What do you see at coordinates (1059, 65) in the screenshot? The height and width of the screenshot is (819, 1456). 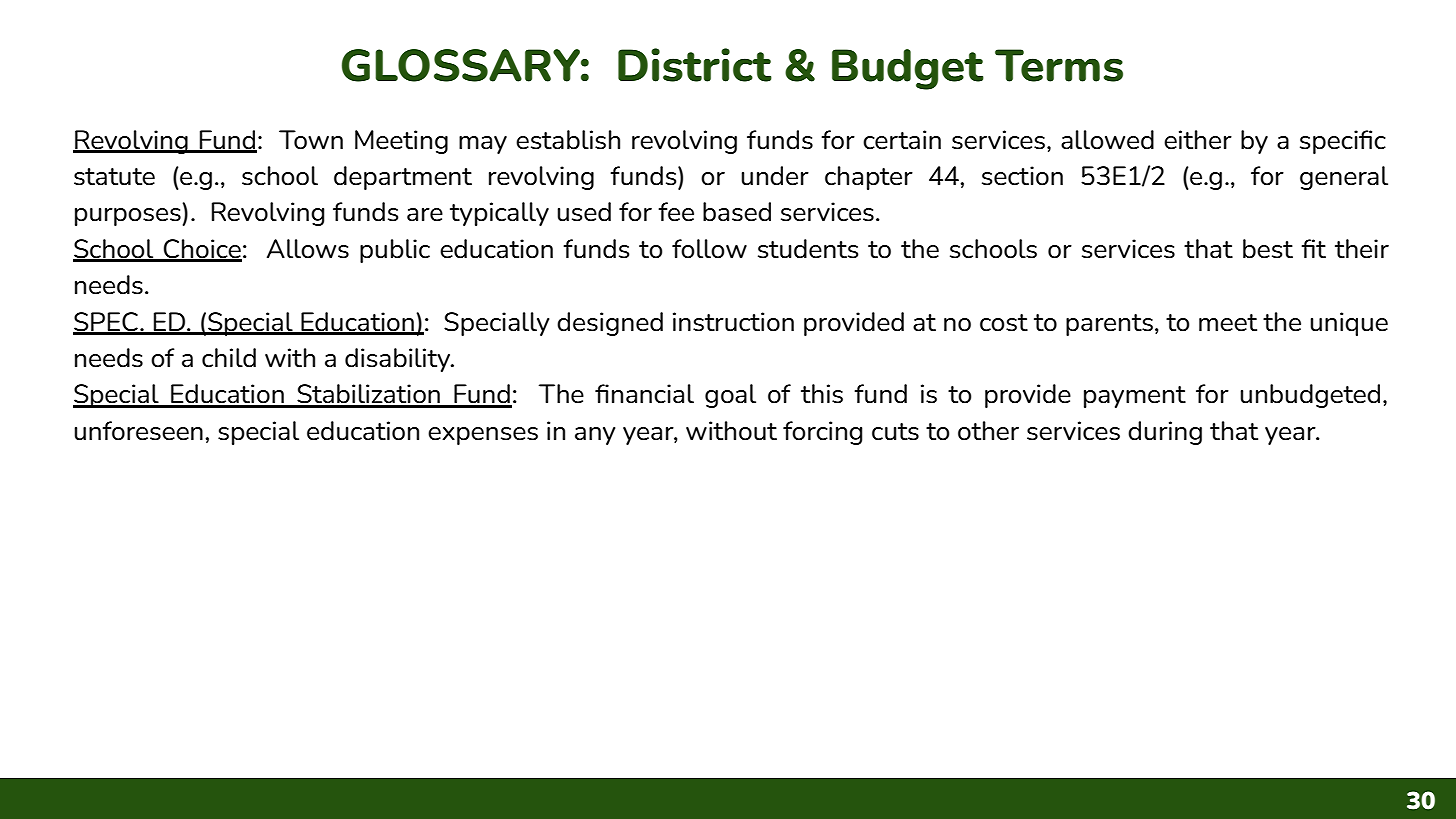 I see `Terms` at bounding box center [1059, 65].
